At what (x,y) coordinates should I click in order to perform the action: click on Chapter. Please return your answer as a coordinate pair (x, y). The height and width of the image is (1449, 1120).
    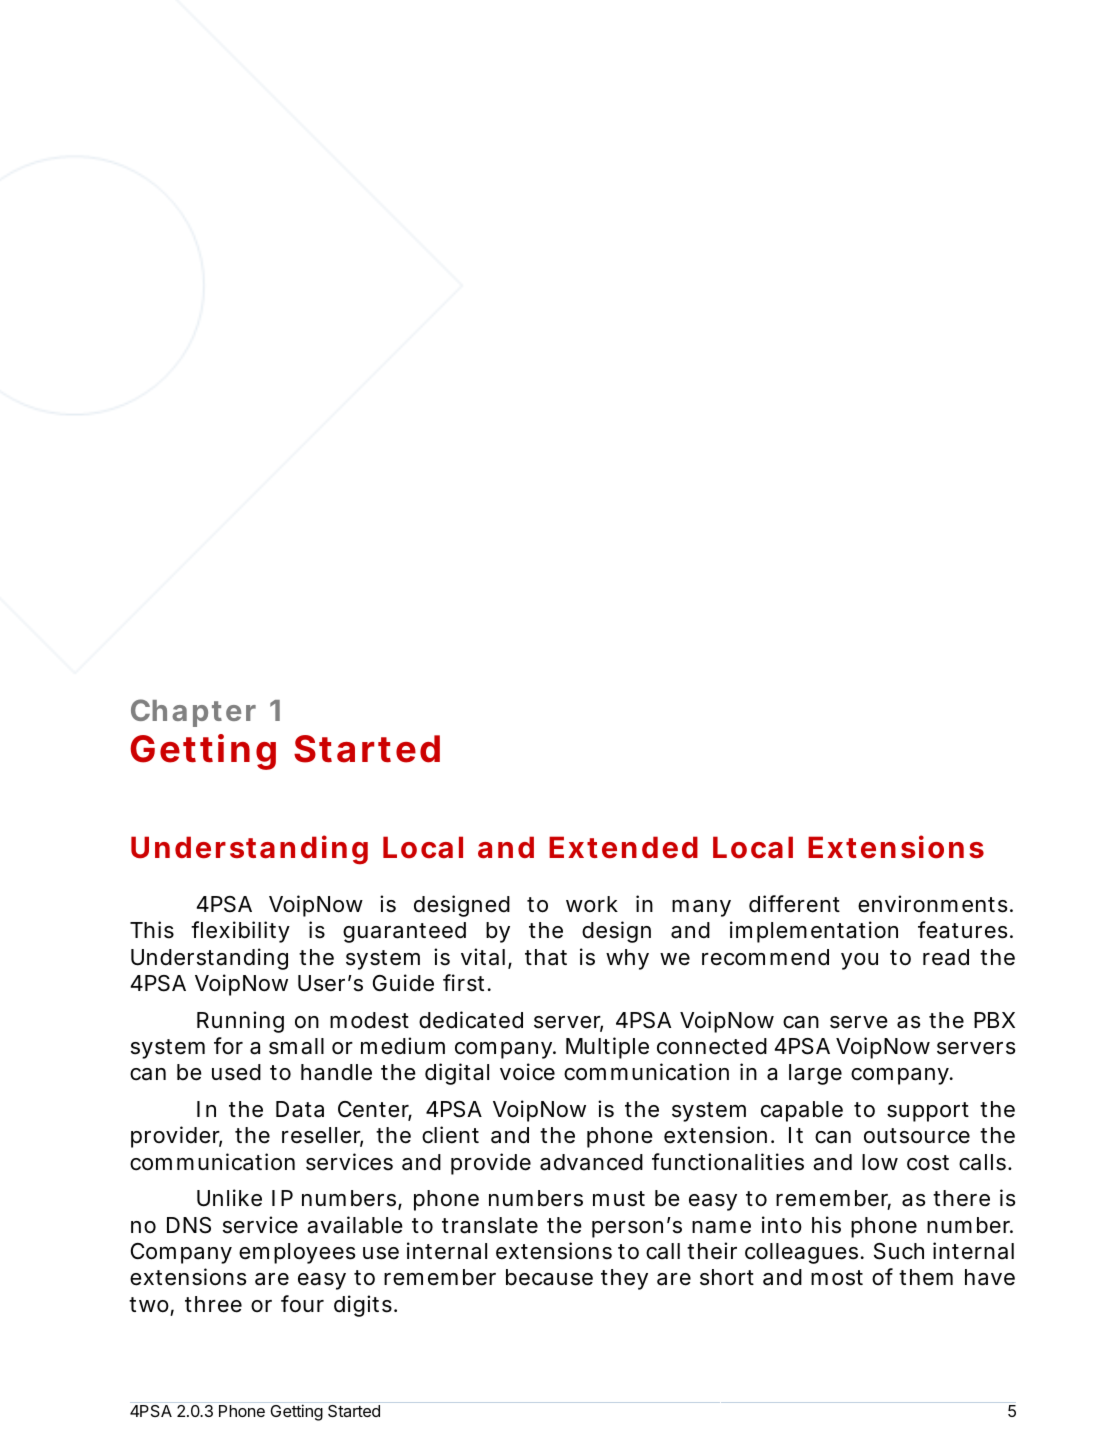
    Looking at the image, I should click on (193, 713).
